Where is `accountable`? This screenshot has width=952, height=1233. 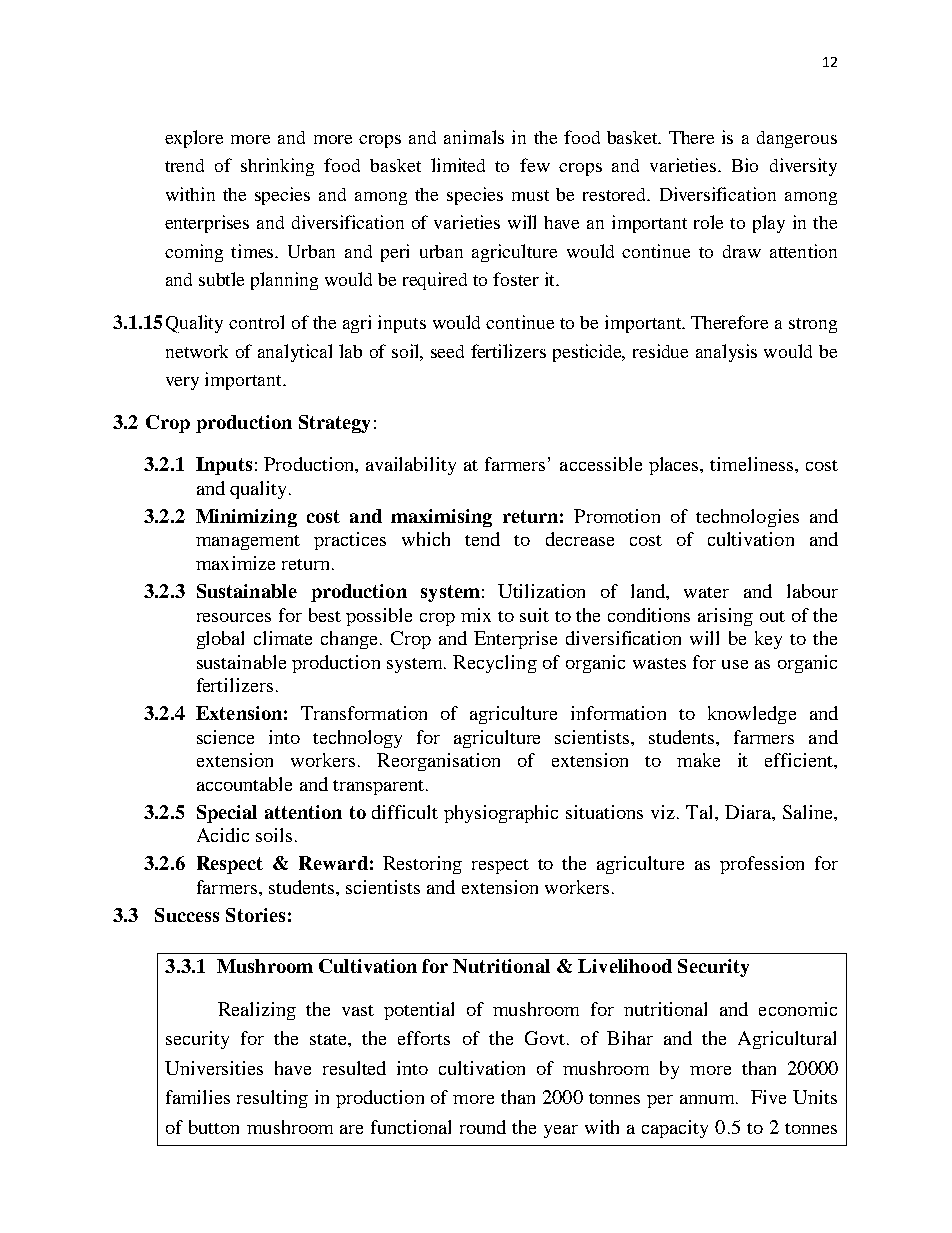
accountable is located at coordinates (244, 784).
